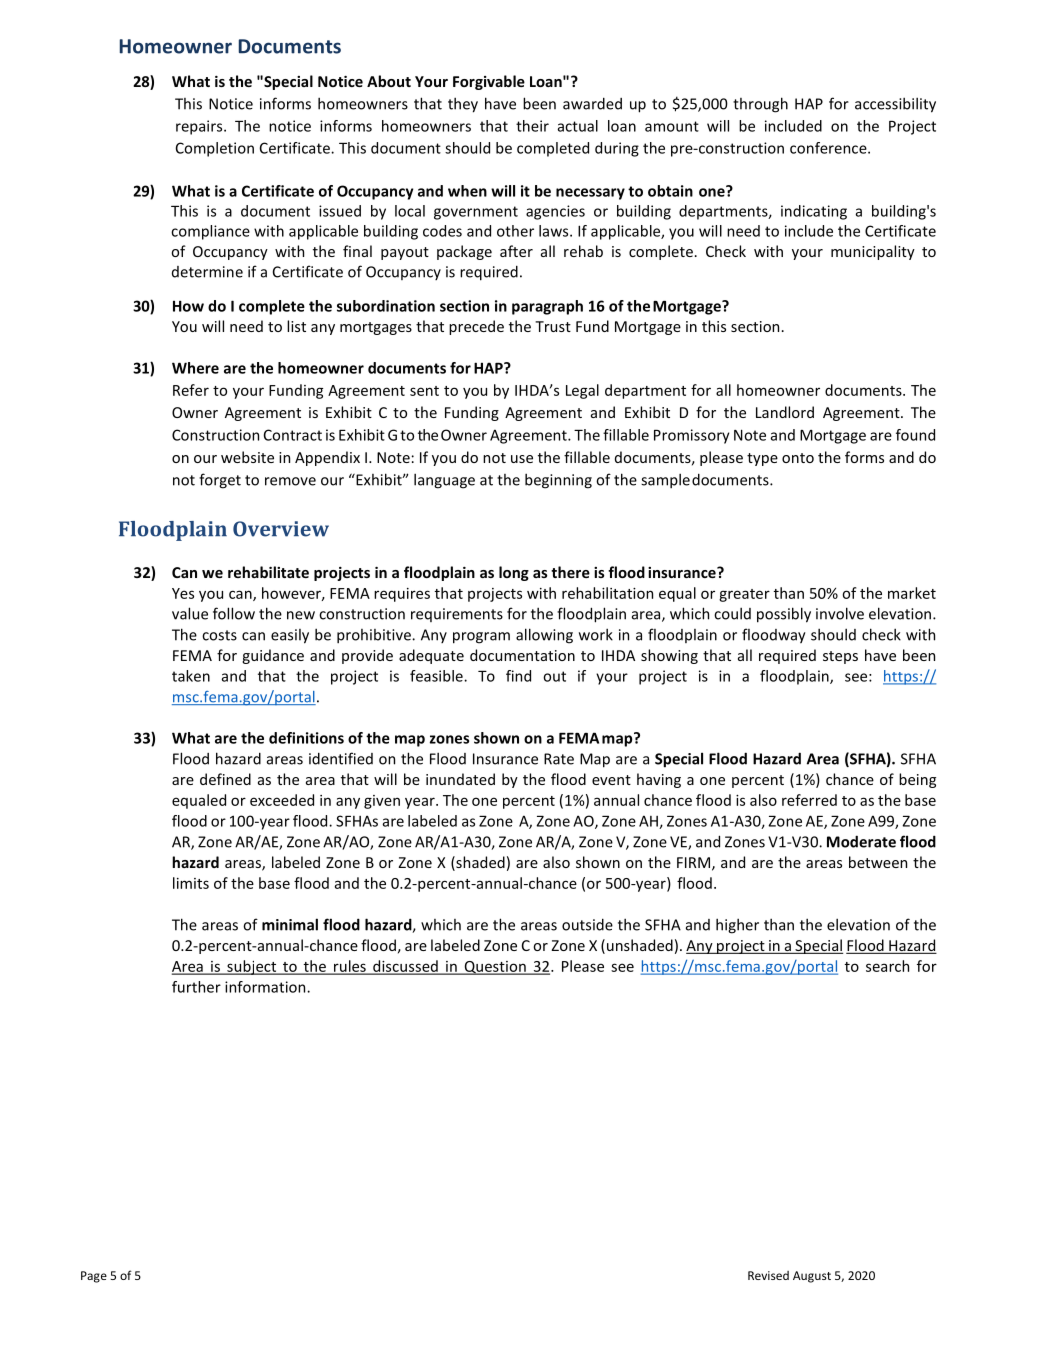  Describe the element at coordinates (522, 459) in the screenshot. I see `use` at that location.
